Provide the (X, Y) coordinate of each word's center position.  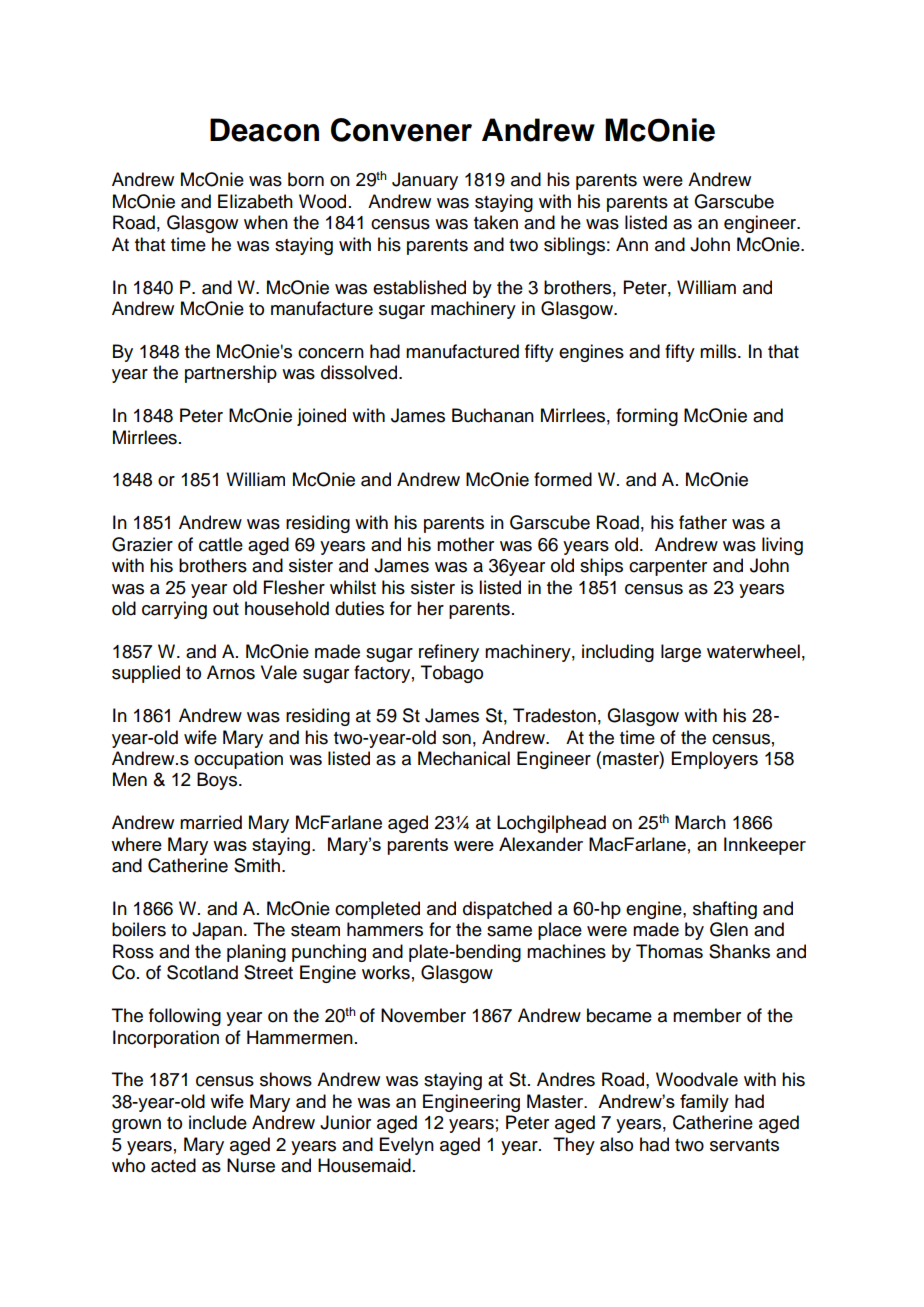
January (425, 181)
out (226, 609)
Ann (632, 244)
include (218, 1122)
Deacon (264, 130)
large (681, 653)
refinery (449, 653)
